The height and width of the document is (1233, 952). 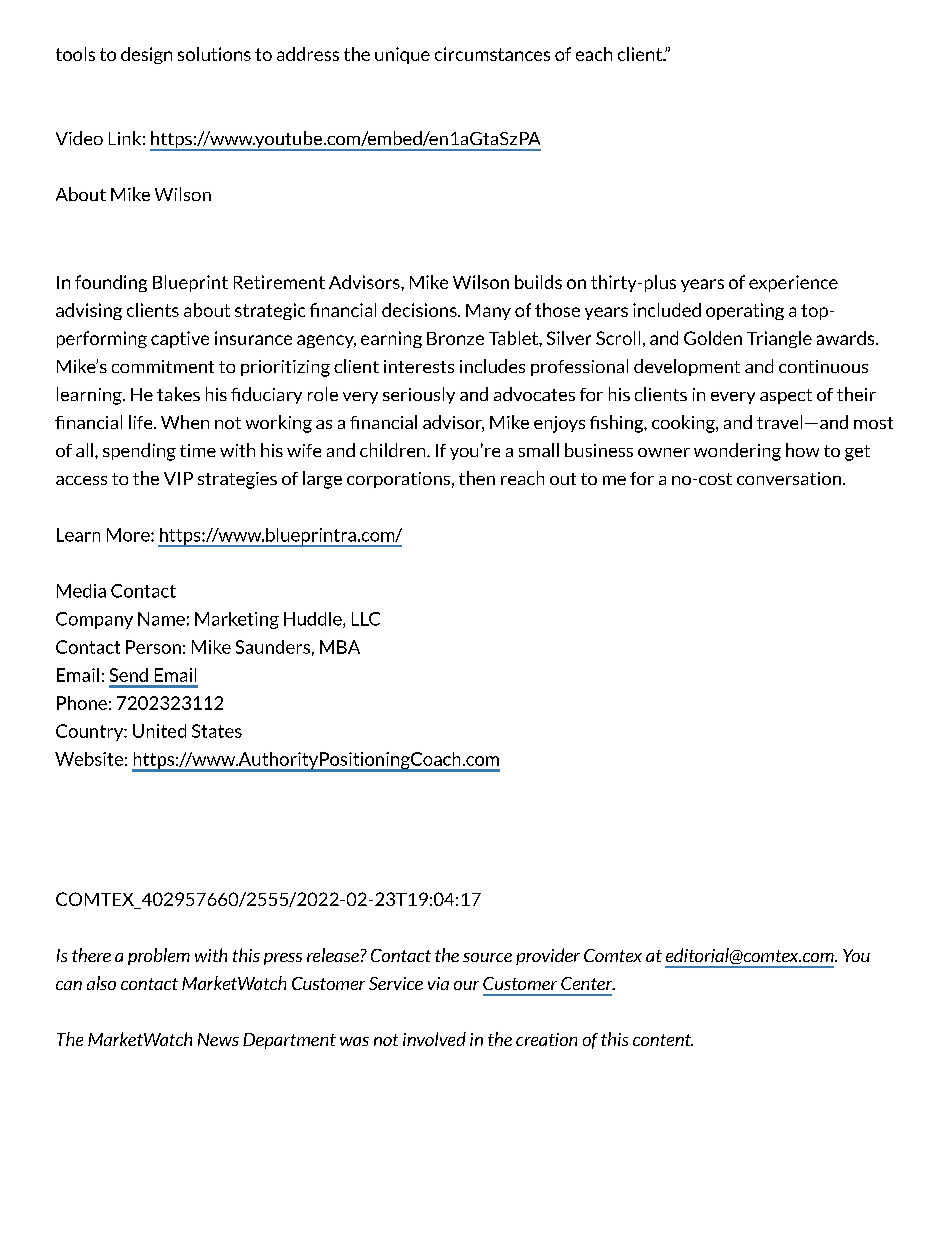 What do you see at coordinates (218, 1039) in the document?
I see `News` at bounding box center [218, 1039].
